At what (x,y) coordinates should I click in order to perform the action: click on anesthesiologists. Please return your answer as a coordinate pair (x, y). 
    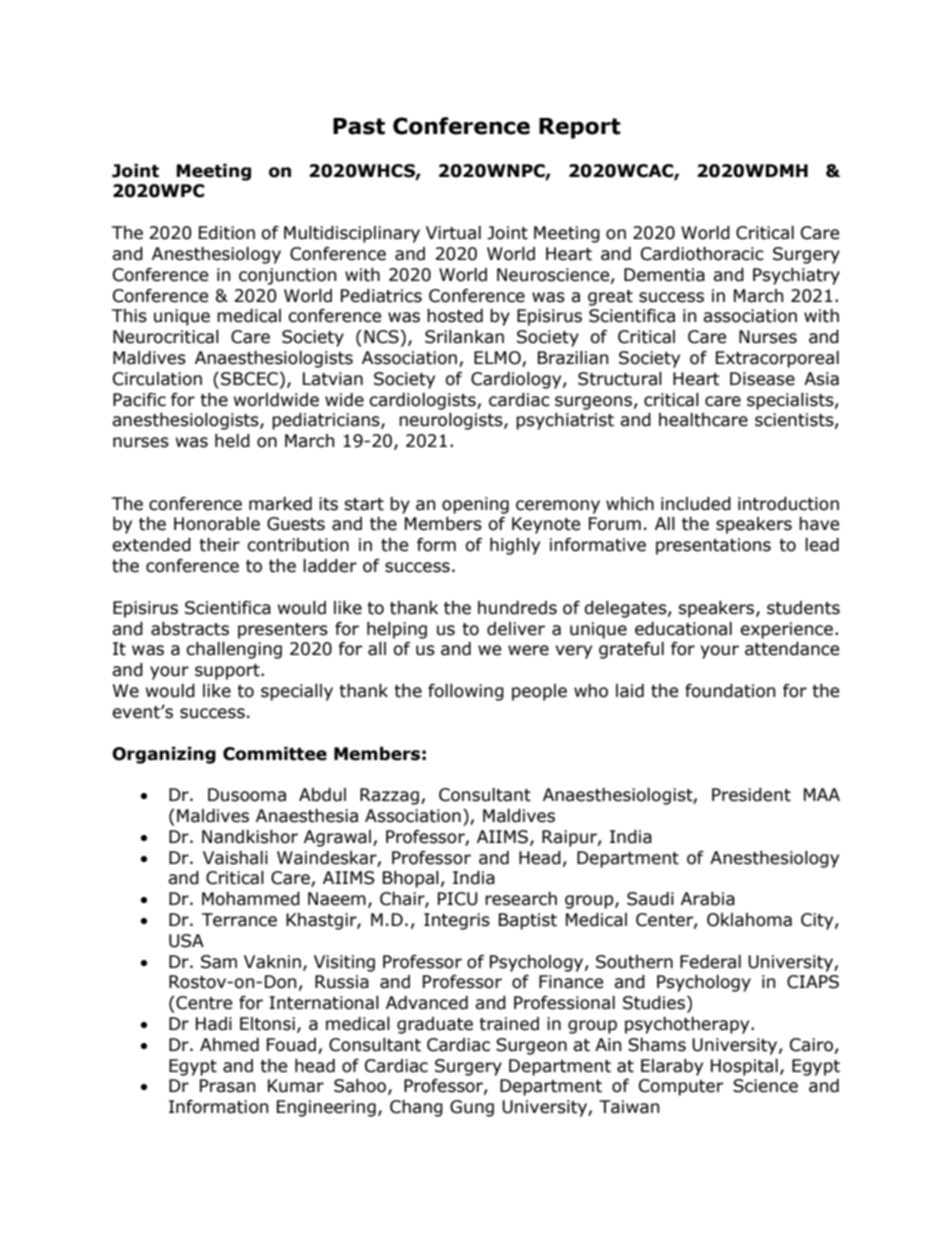
    Looking at the image, I should click on (186, 421).
